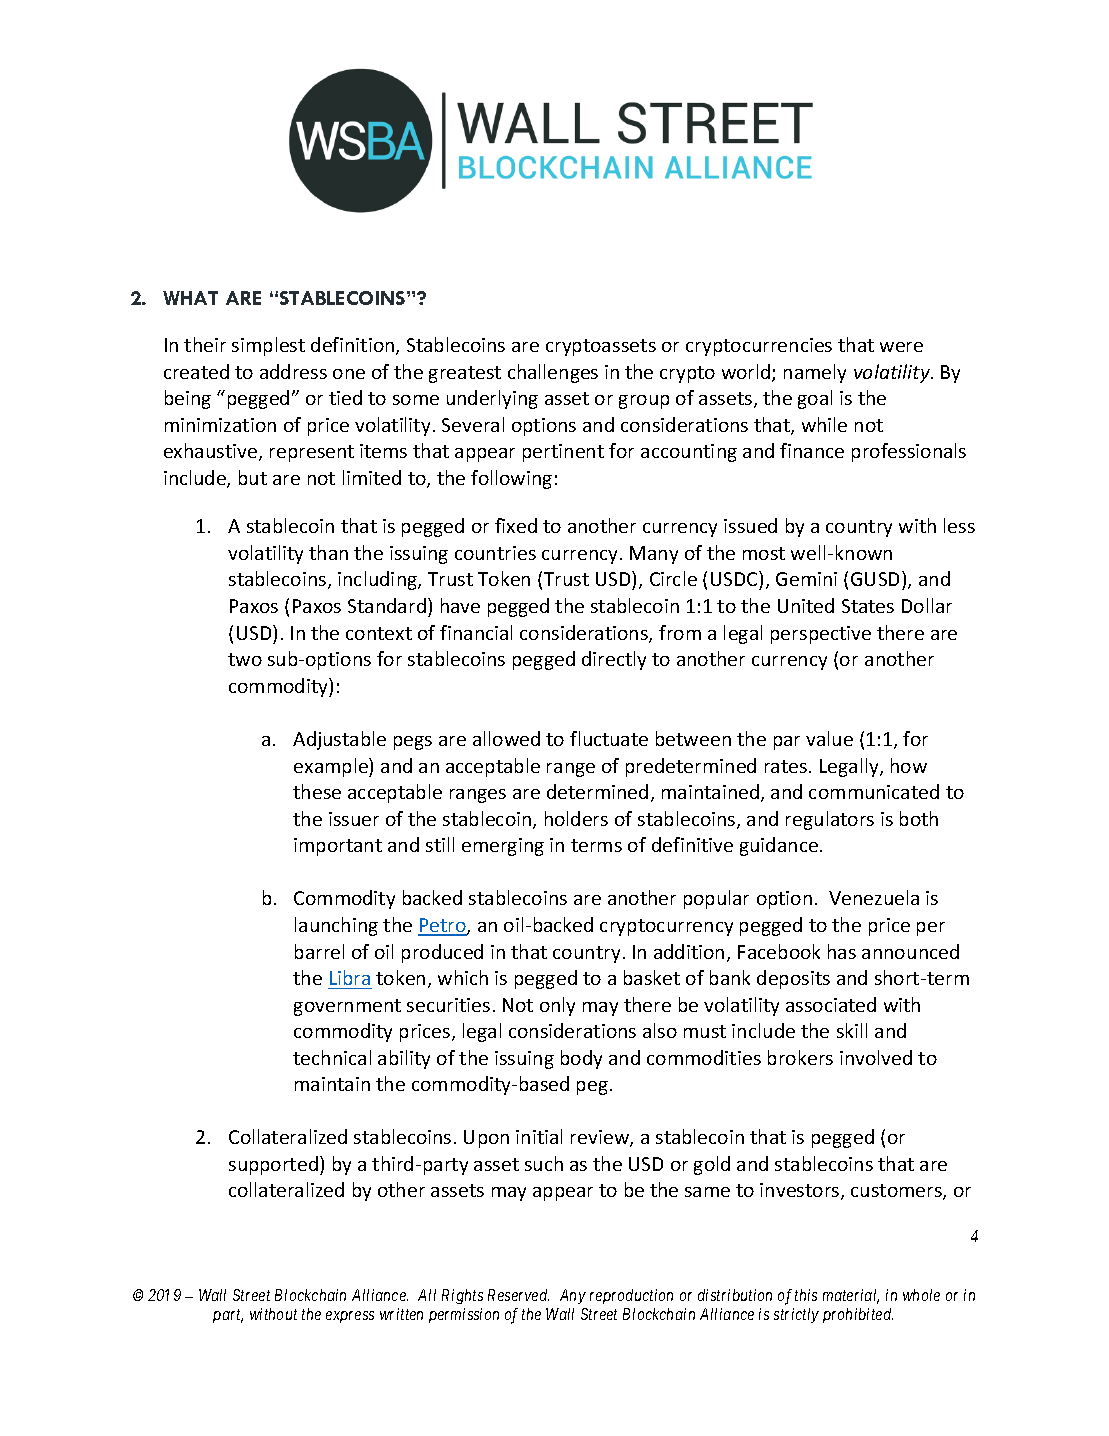  Describe the element at coordinates (553, 373) in the page. I see `challenges` at that location.
